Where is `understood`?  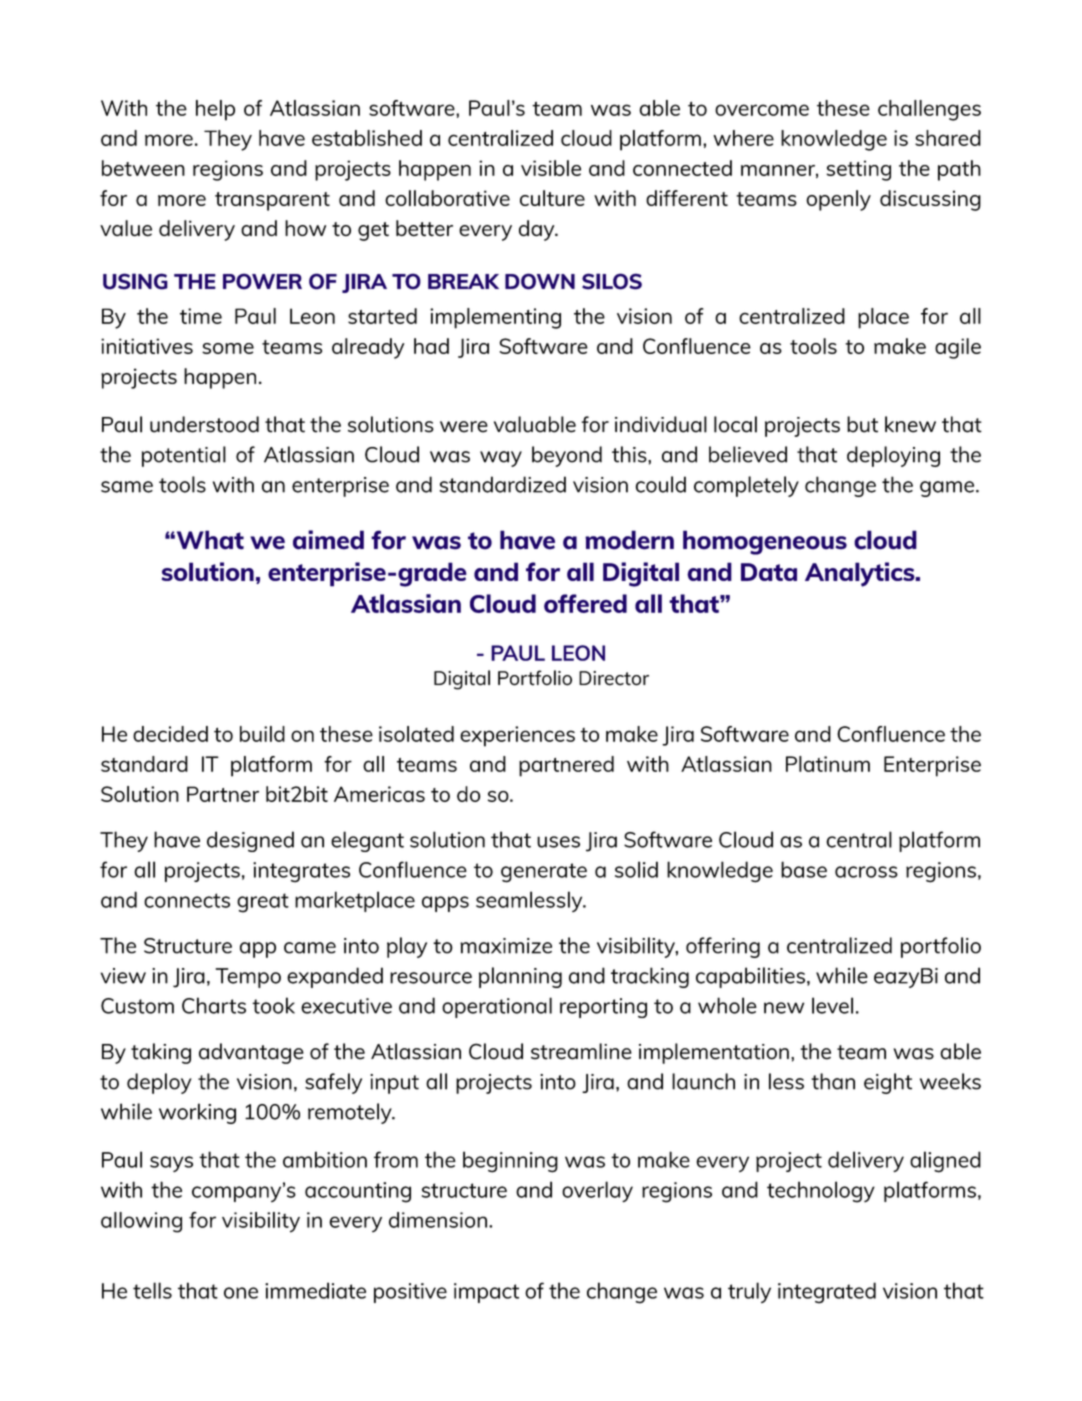 understood is located at coordinates (204, 424).
